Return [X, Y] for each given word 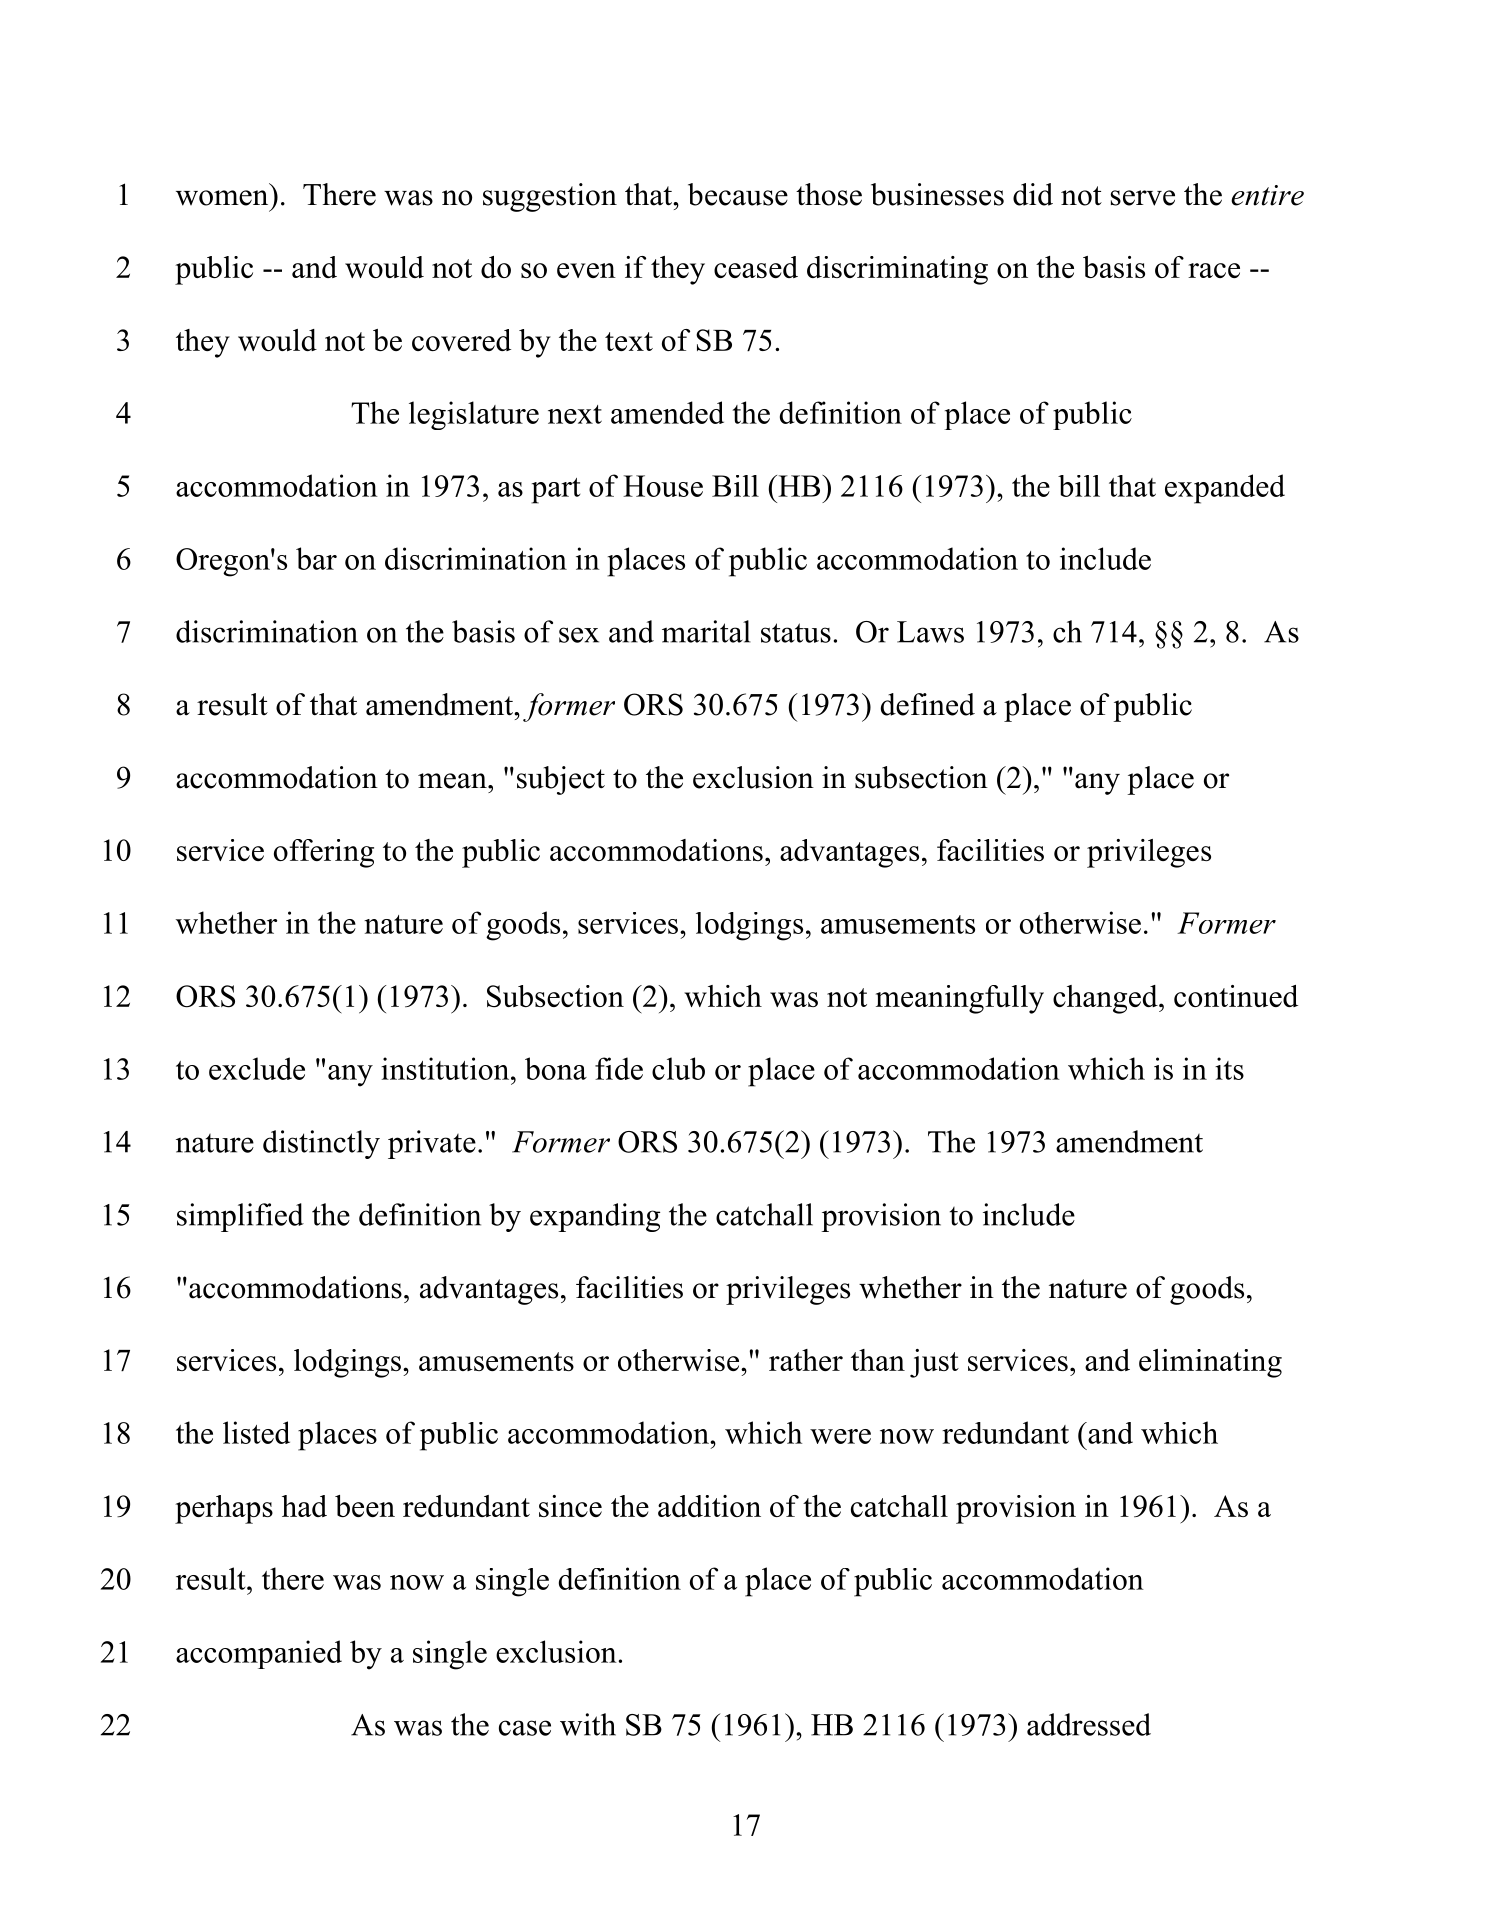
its [1229, 1068]
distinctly [321, 1144]
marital [706, 631]
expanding [595, 1217]
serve [1143, 198]
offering [324, 853]
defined [928, 704]
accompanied [259, 1654]
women [222, 198]
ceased [756, 267]
